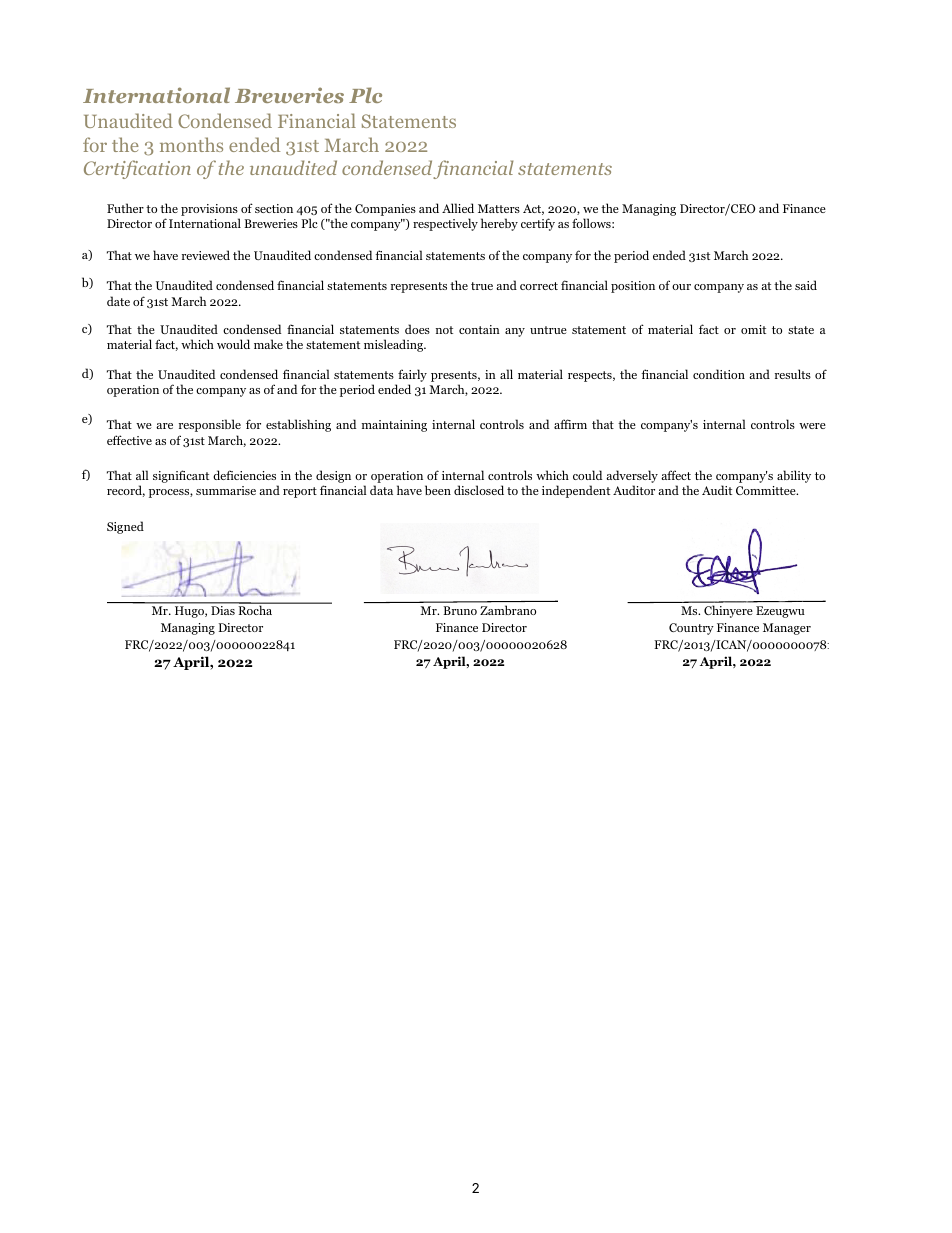 Image resolution: width=952 pixels, height=1233 pixels. Describe the element at coordinates (479, 329) in the document. I see `contain` at that location.
